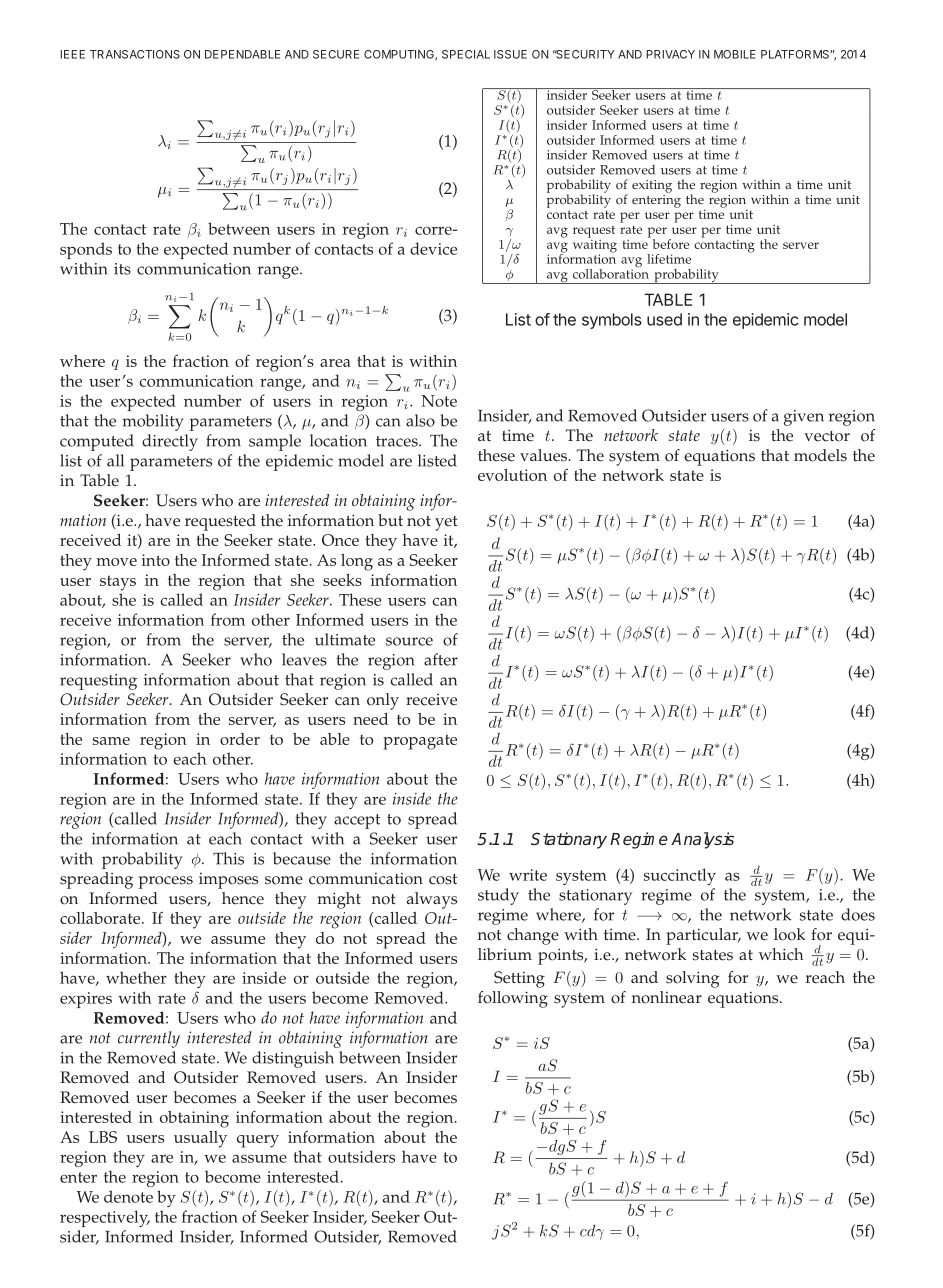  I want to click on query, so click(258, 1141).
